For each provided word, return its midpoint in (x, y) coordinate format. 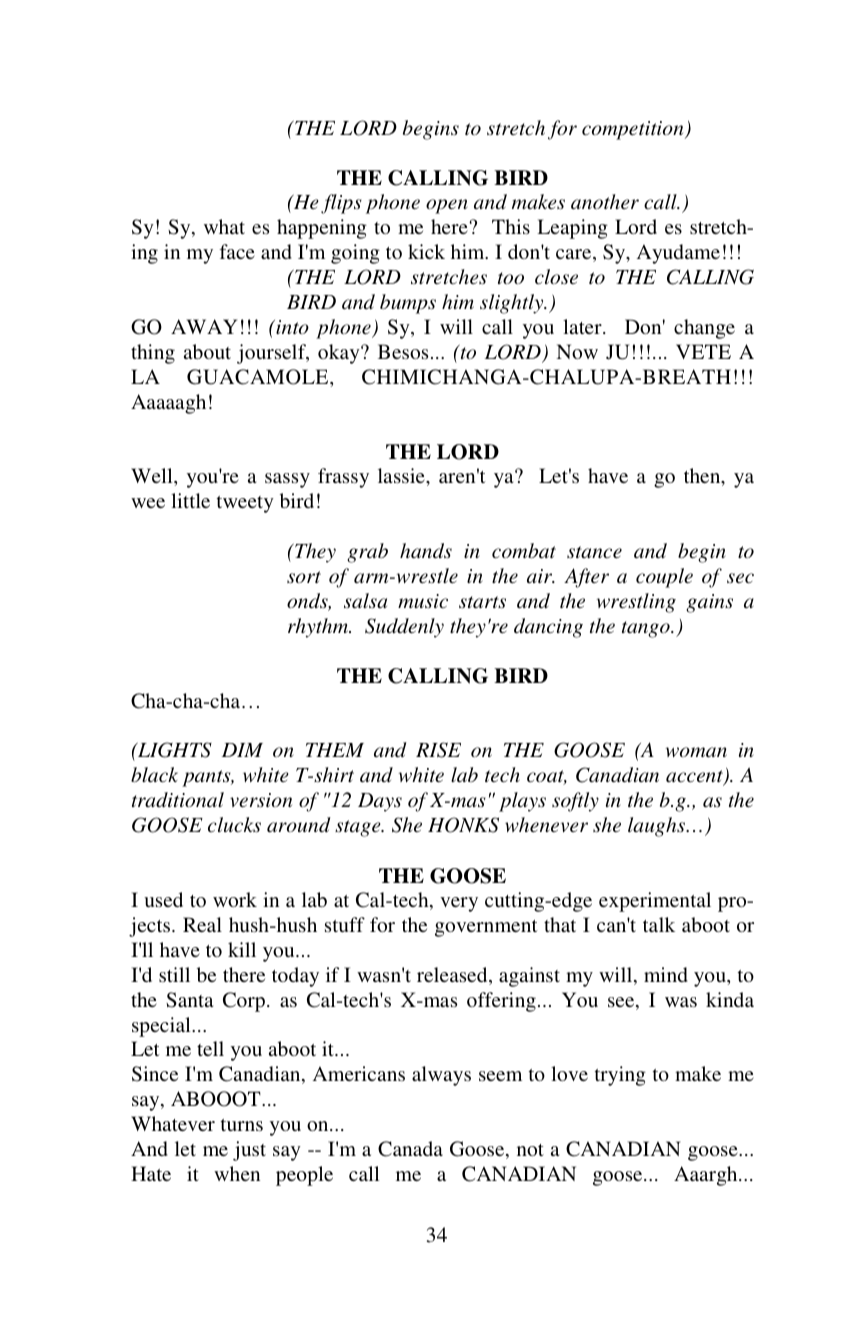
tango (647, 629)
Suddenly (404, 628)
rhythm (319, 628)
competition (634, 130)
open (447, 206)
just (249, 1151)
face (237, 251)
